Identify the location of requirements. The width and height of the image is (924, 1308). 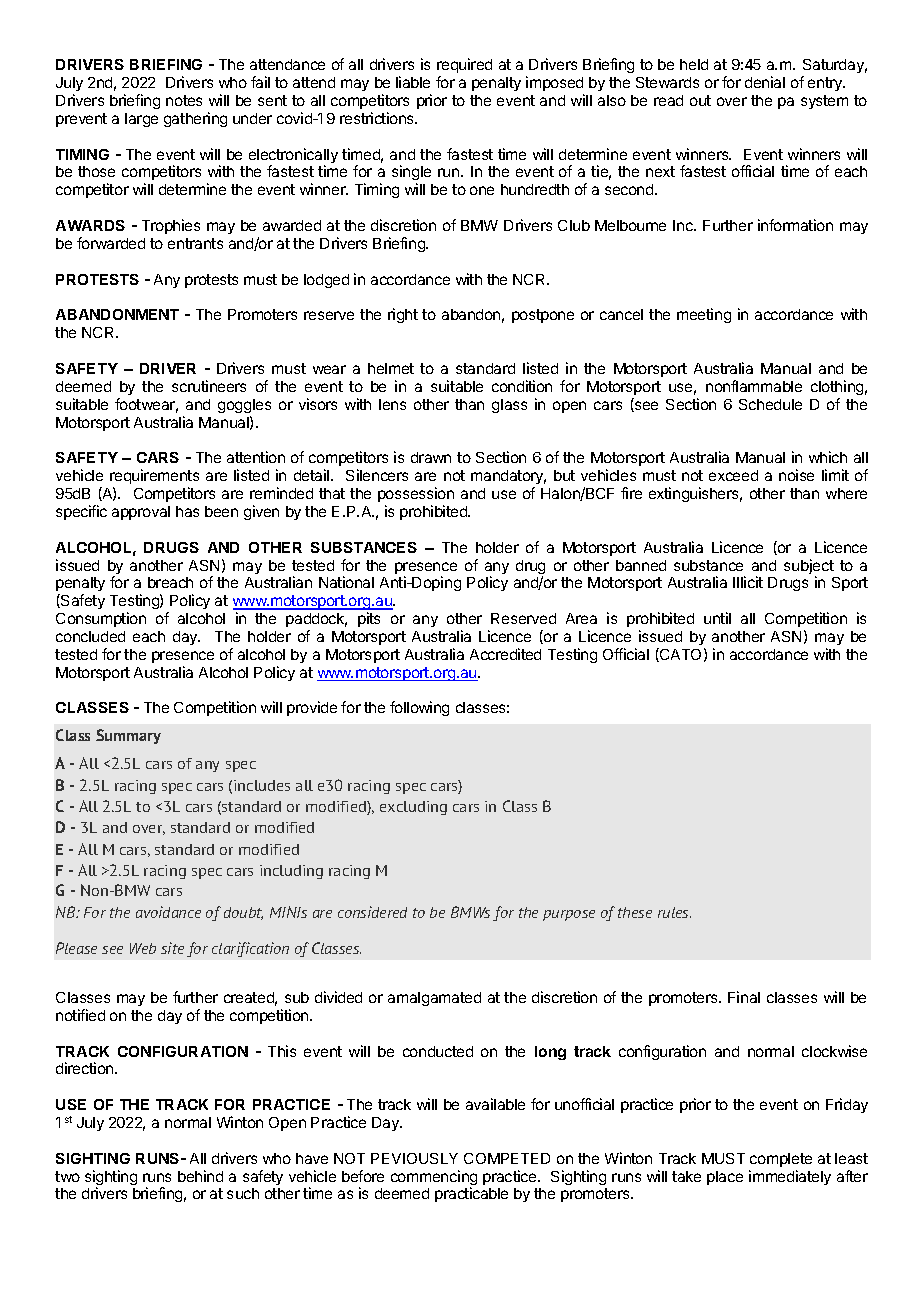
(154, 476).
